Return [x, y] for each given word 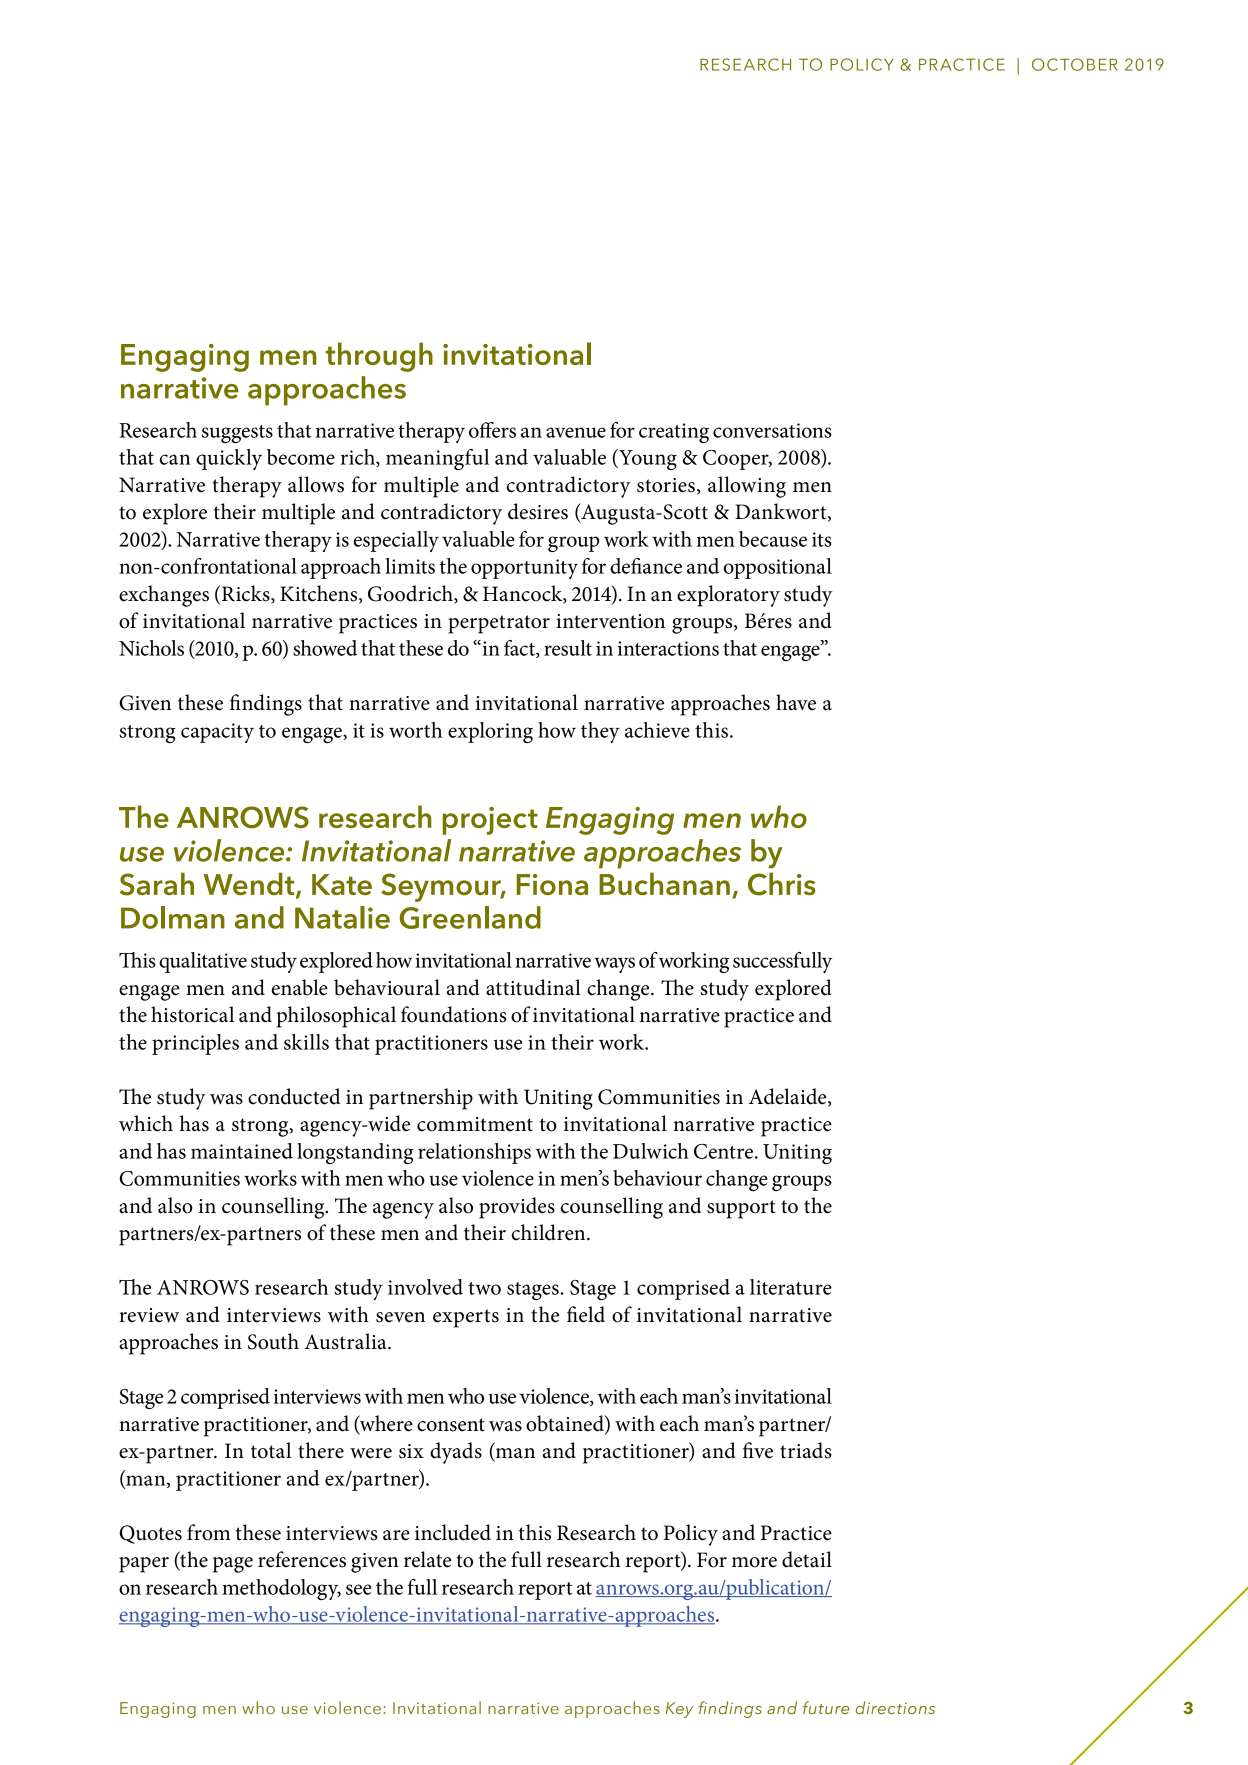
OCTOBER [1075, 64]
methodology [281, 1589]
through [379, 357]
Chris [782, 884]
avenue [576, 432]
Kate [342, 884]
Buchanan [664, 883]
